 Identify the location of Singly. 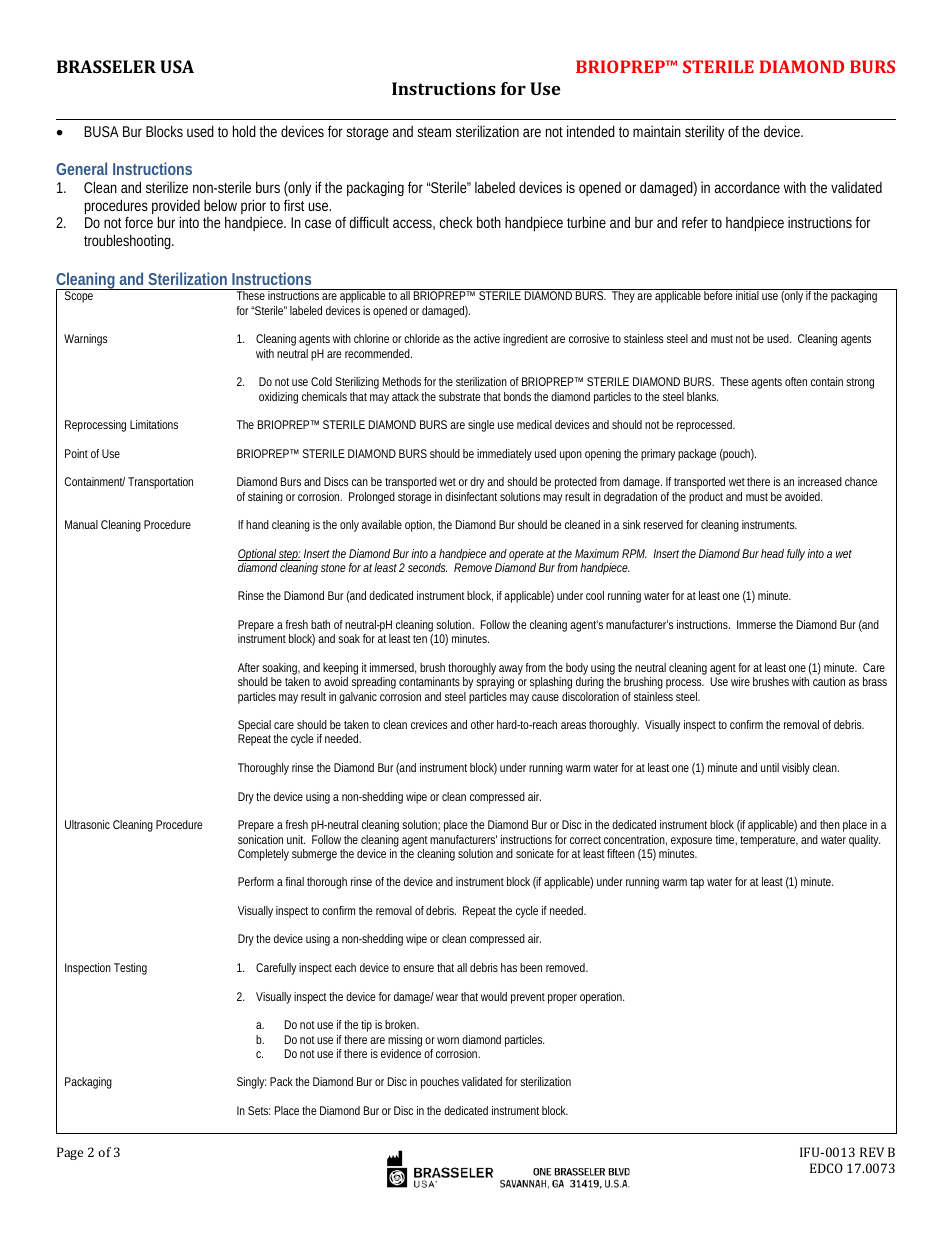
(251, 1083).
